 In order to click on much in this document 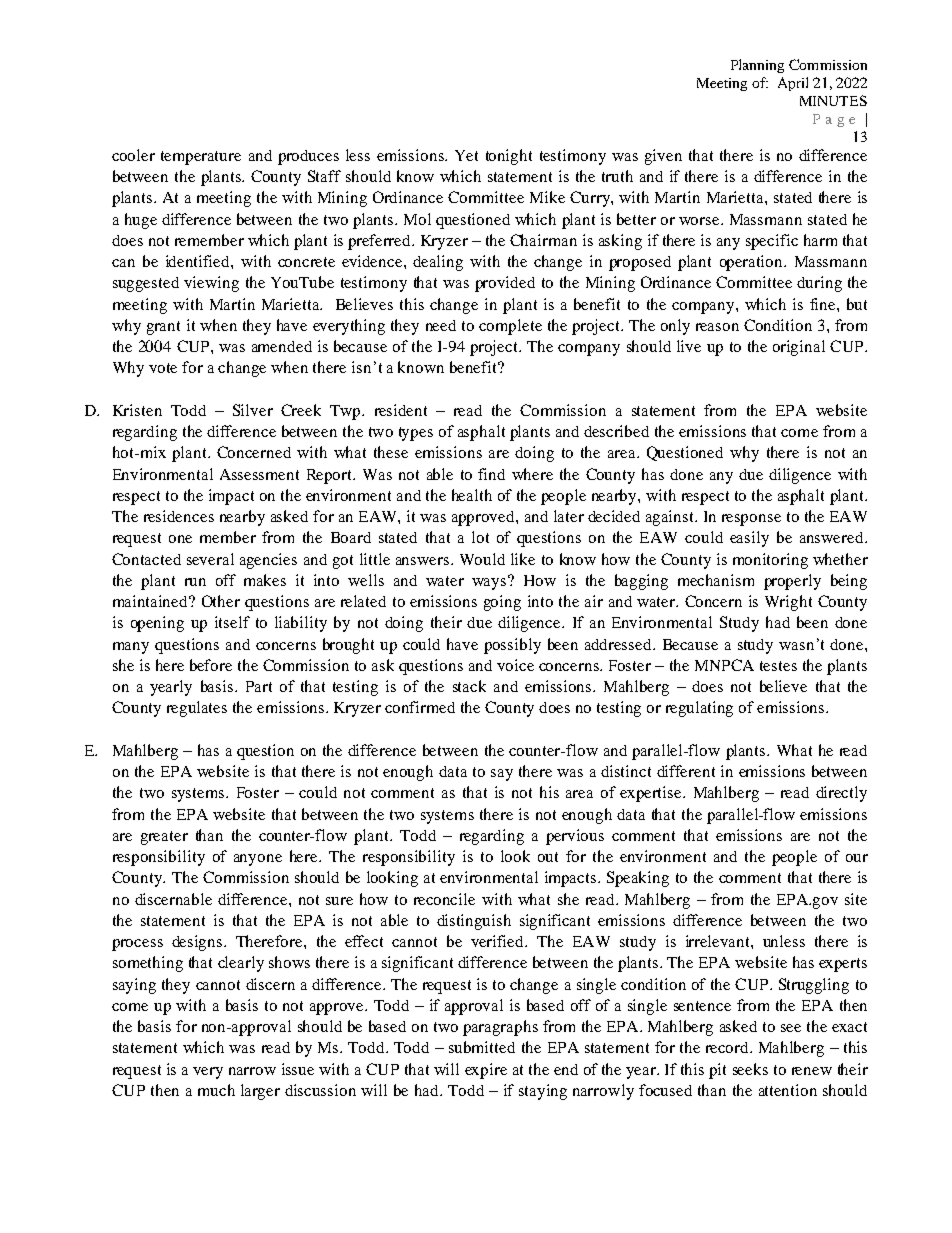, I will do `click(216, 1090)`.
